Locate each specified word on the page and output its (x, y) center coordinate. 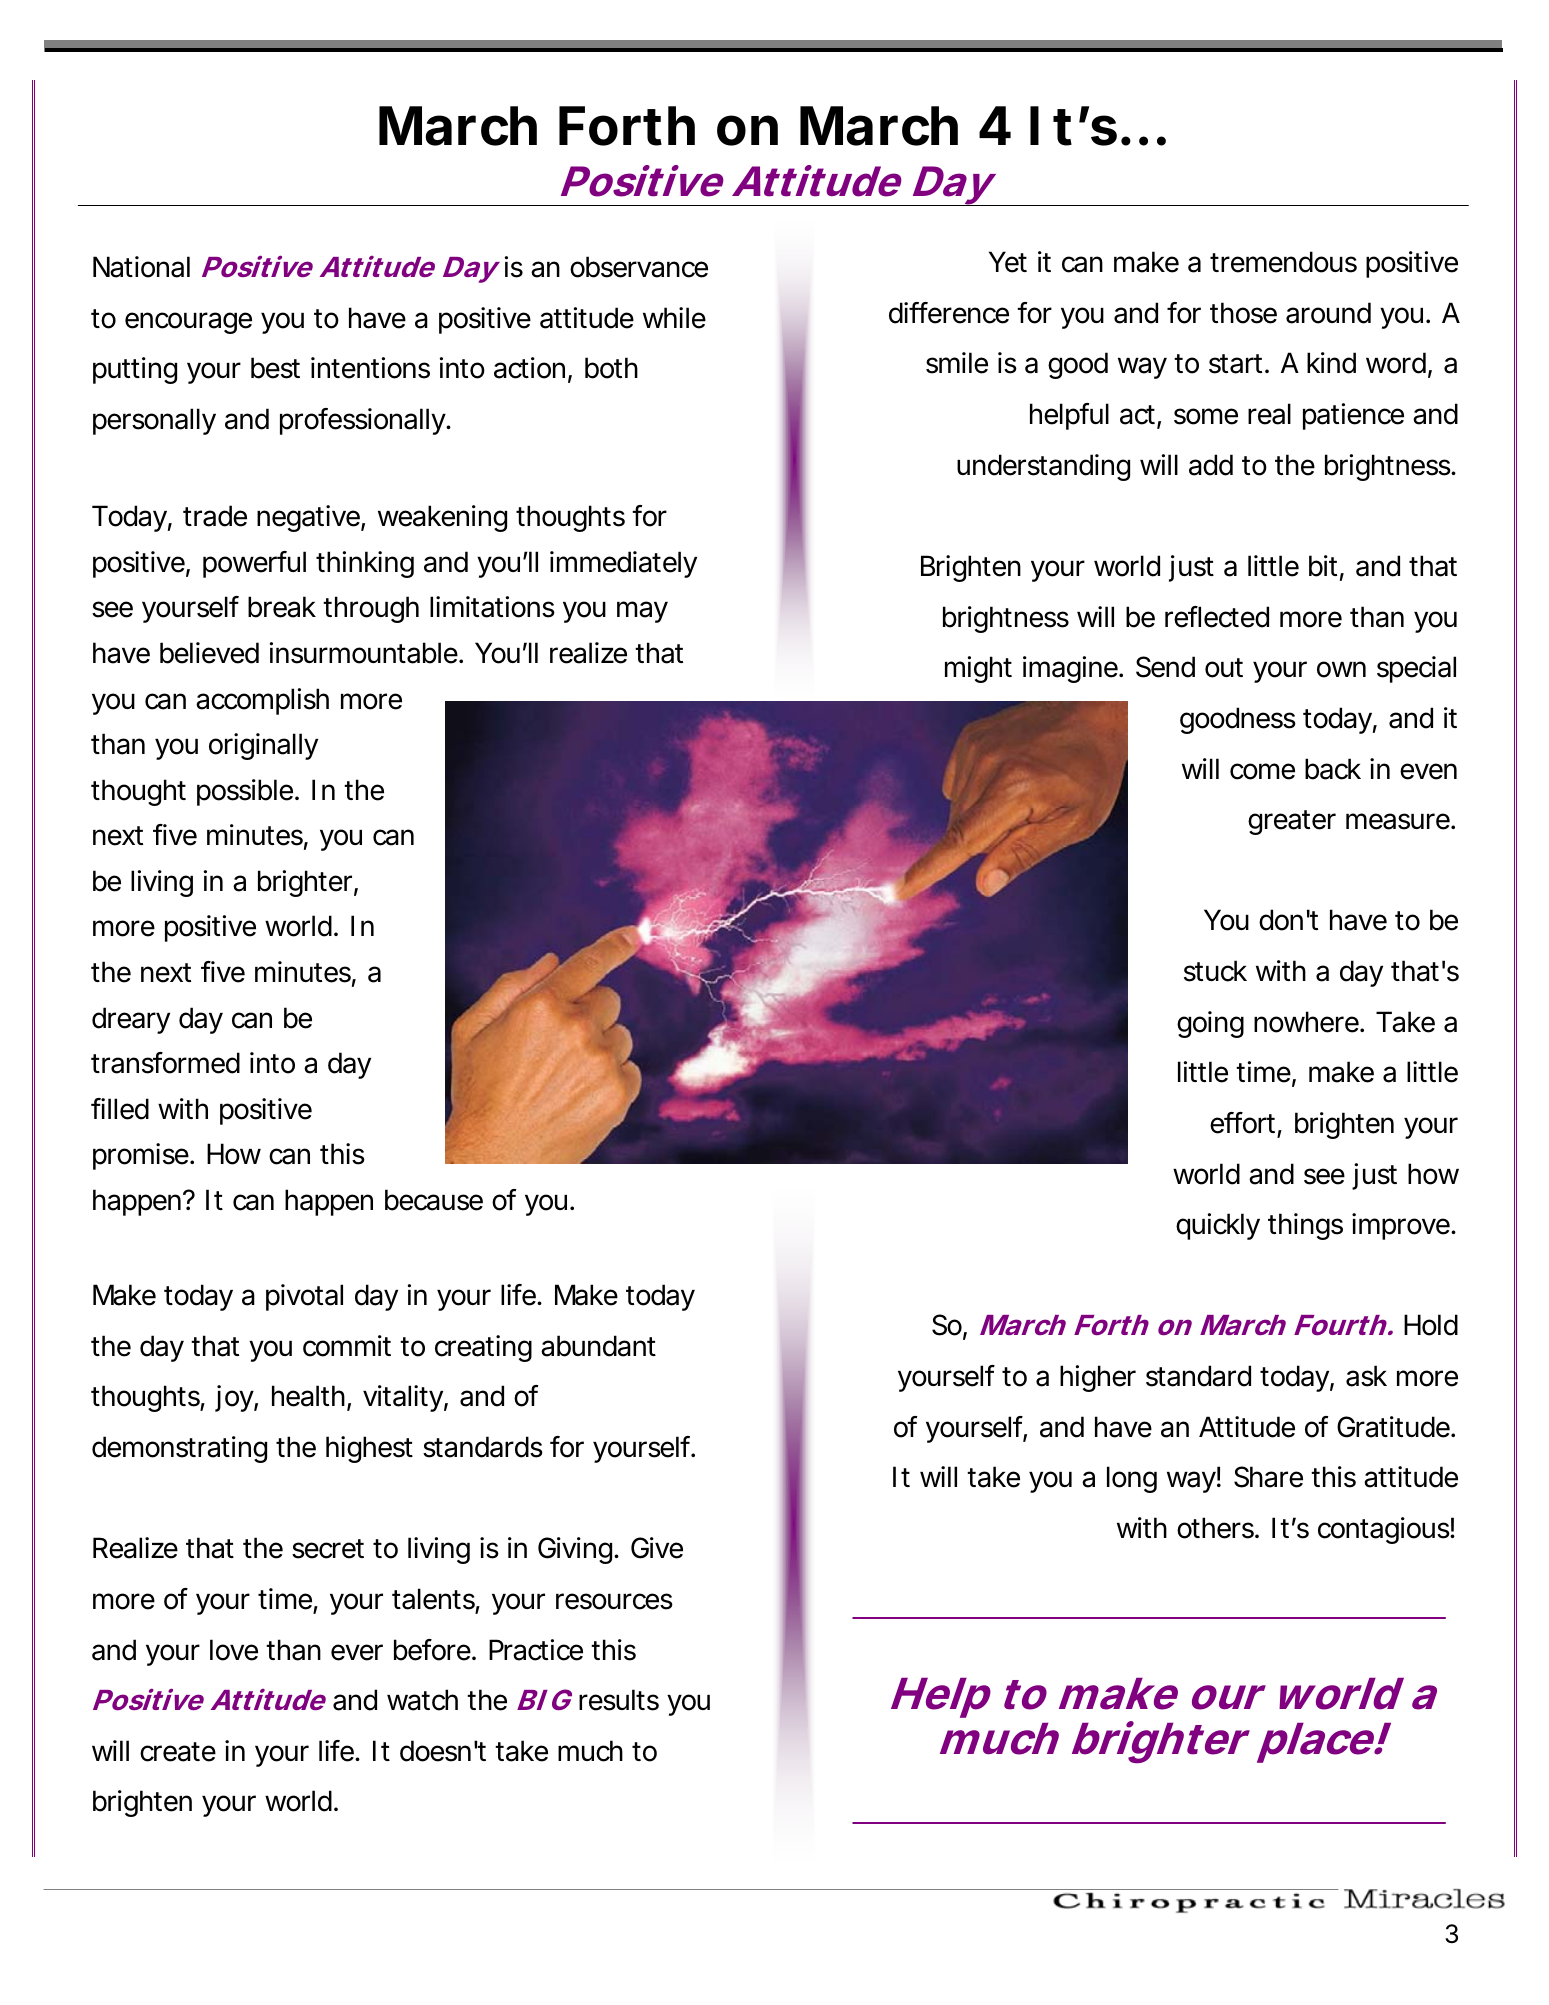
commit (347, 1346)
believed (209, 653)
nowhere (1307, 1022)
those (1243, 313)
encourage (188, 323)
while (674, 318)
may (642, 612)
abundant (598, 1346)
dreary (131, 1020)
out (1224, 668)
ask (1366, 1376)
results (619, 1700)
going (1210, 1024)
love (234, 1650)
